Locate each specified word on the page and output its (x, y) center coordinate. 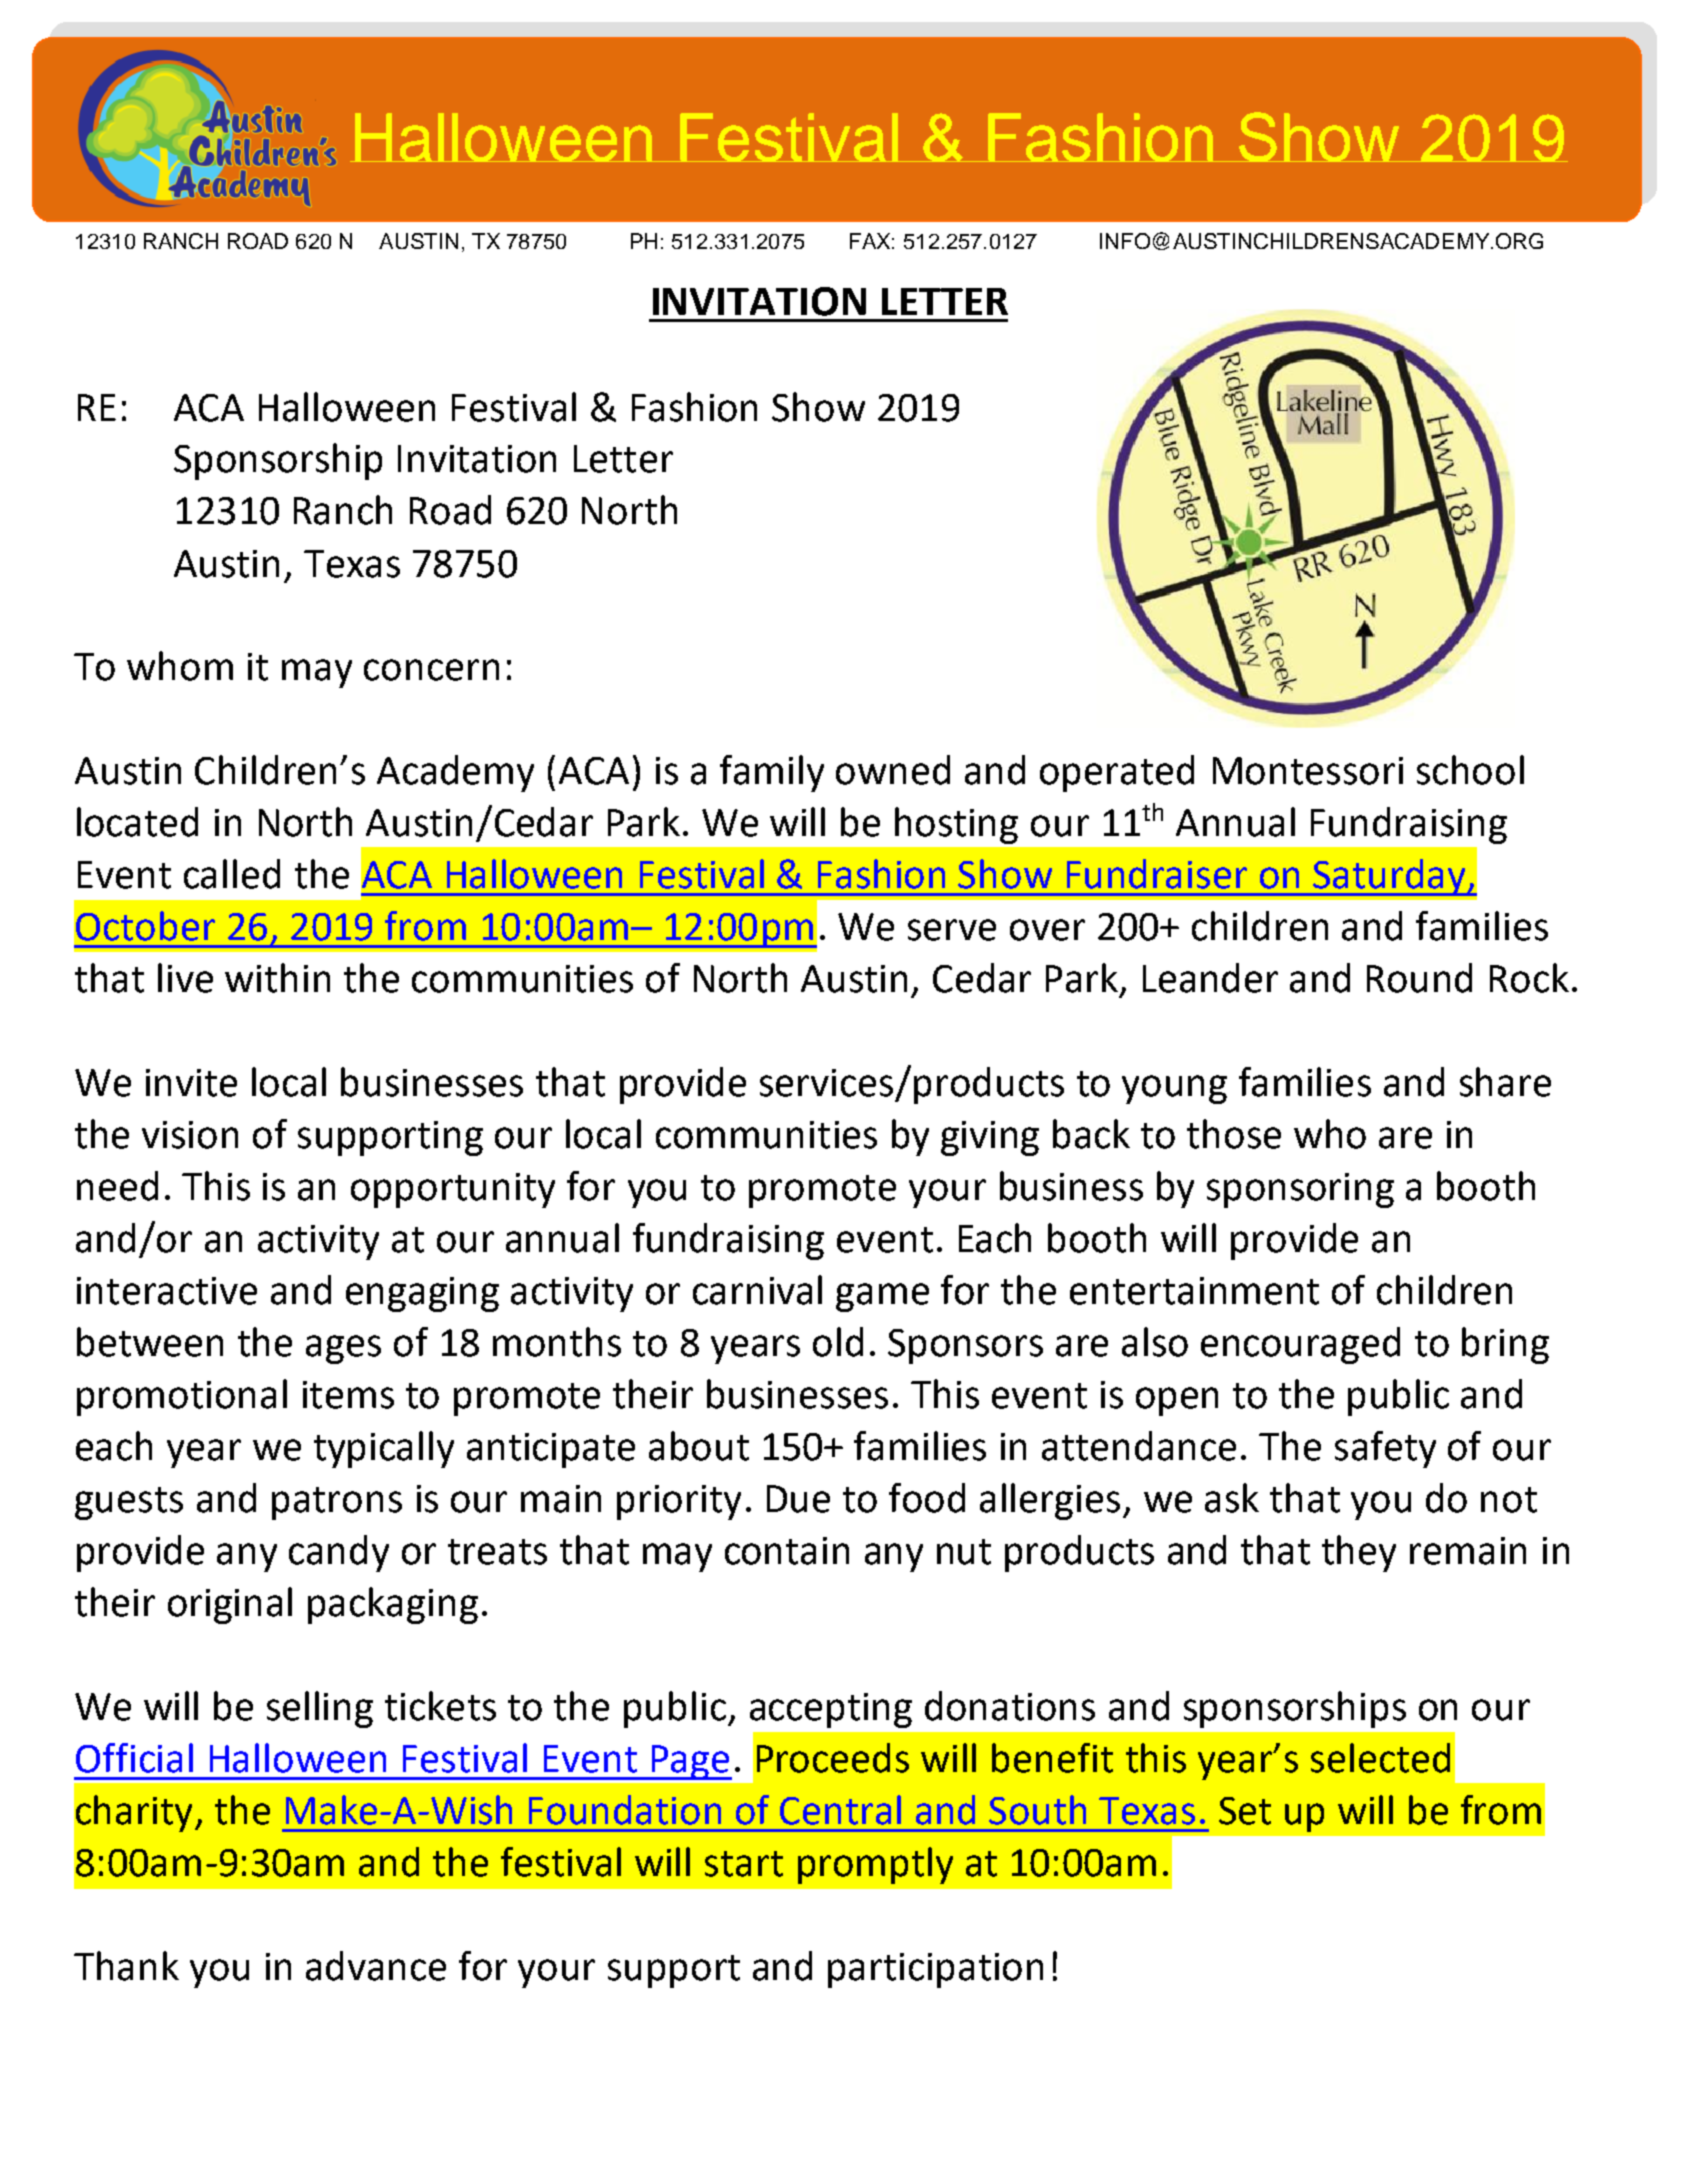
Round (1419, 978)
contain (787, 1551)
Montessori (1308, 771)
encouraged (1300, 1345)
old (838, 1342)
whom (180, 666)
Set (1245, 1811)
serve (952, 930)
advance (376, 1966)
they (1359, 1553)
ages (343, 1349)
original (230, 1605)
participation (935, 1970)
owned (893, 770)
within (277, 978)
